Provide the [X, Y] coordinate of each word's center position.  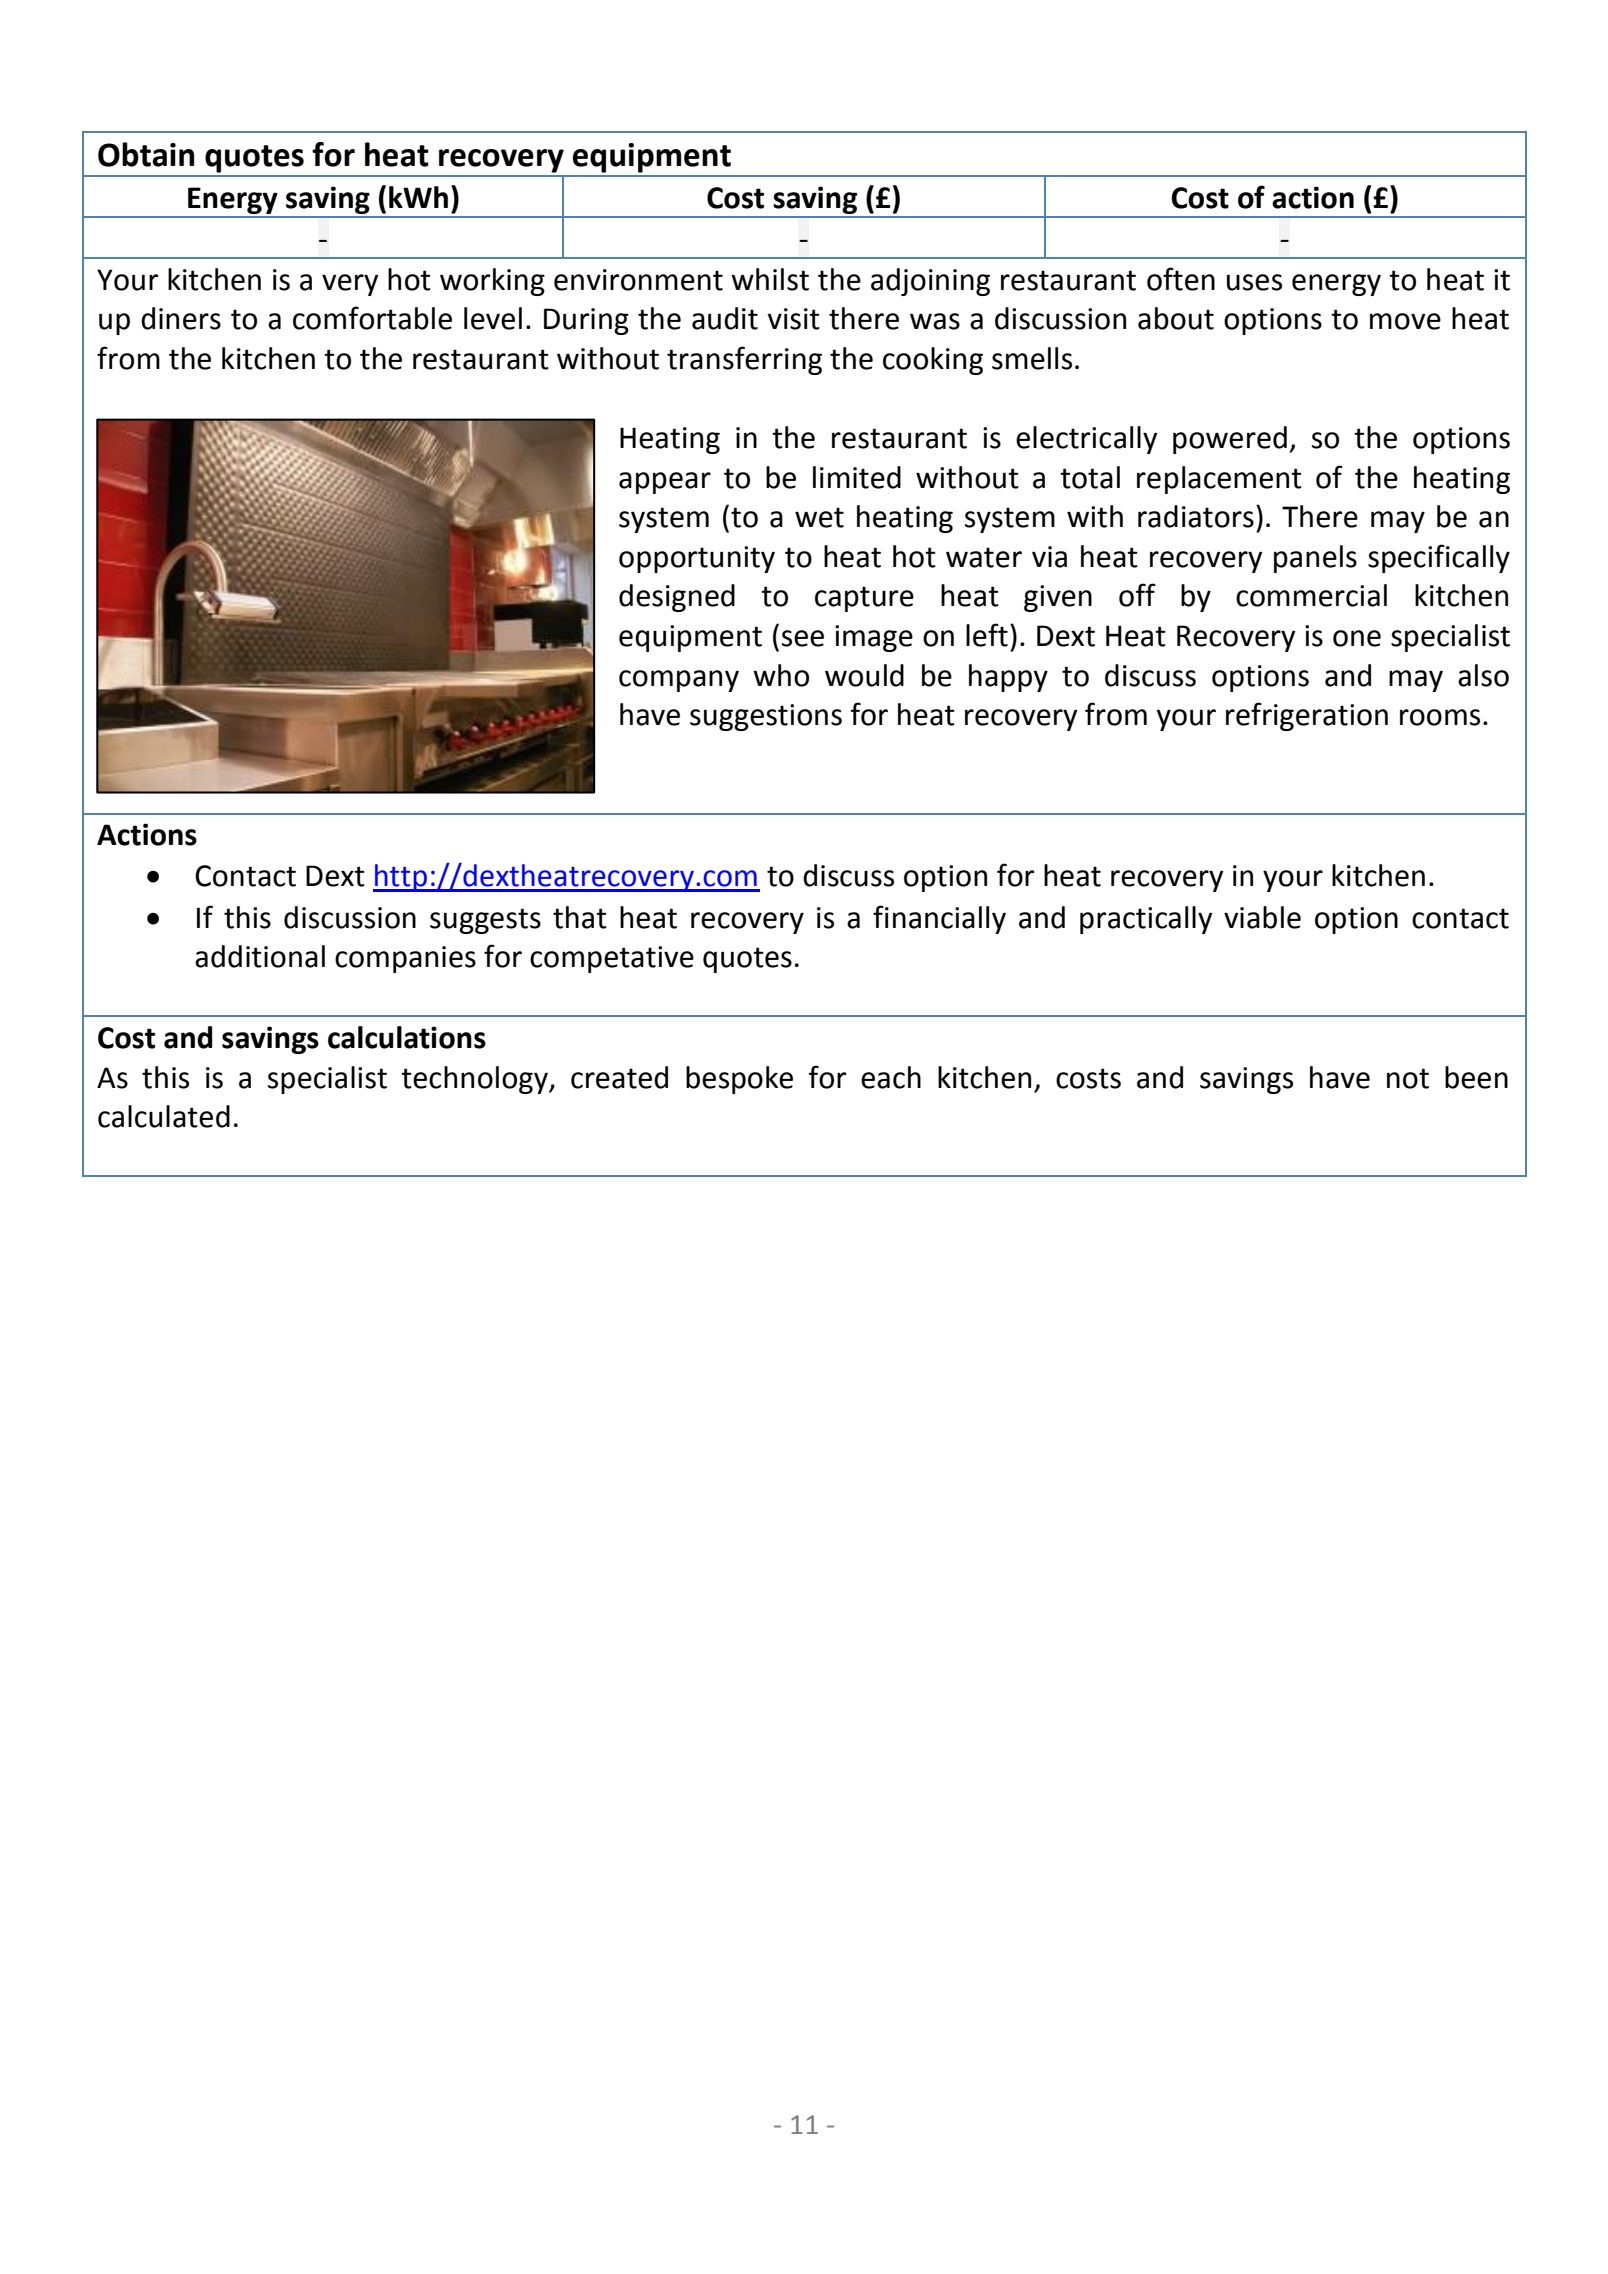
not [1408, 1078]
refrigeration [1307, 716]
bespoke [739, 1080]
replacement [1219, 480]
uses [1254, 282]
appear [665, 483]
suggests [485, 921]
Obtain [146, 154]
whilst [770, 279]
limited [857, 477]
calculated [164, 1116]
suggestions [766, 717]
